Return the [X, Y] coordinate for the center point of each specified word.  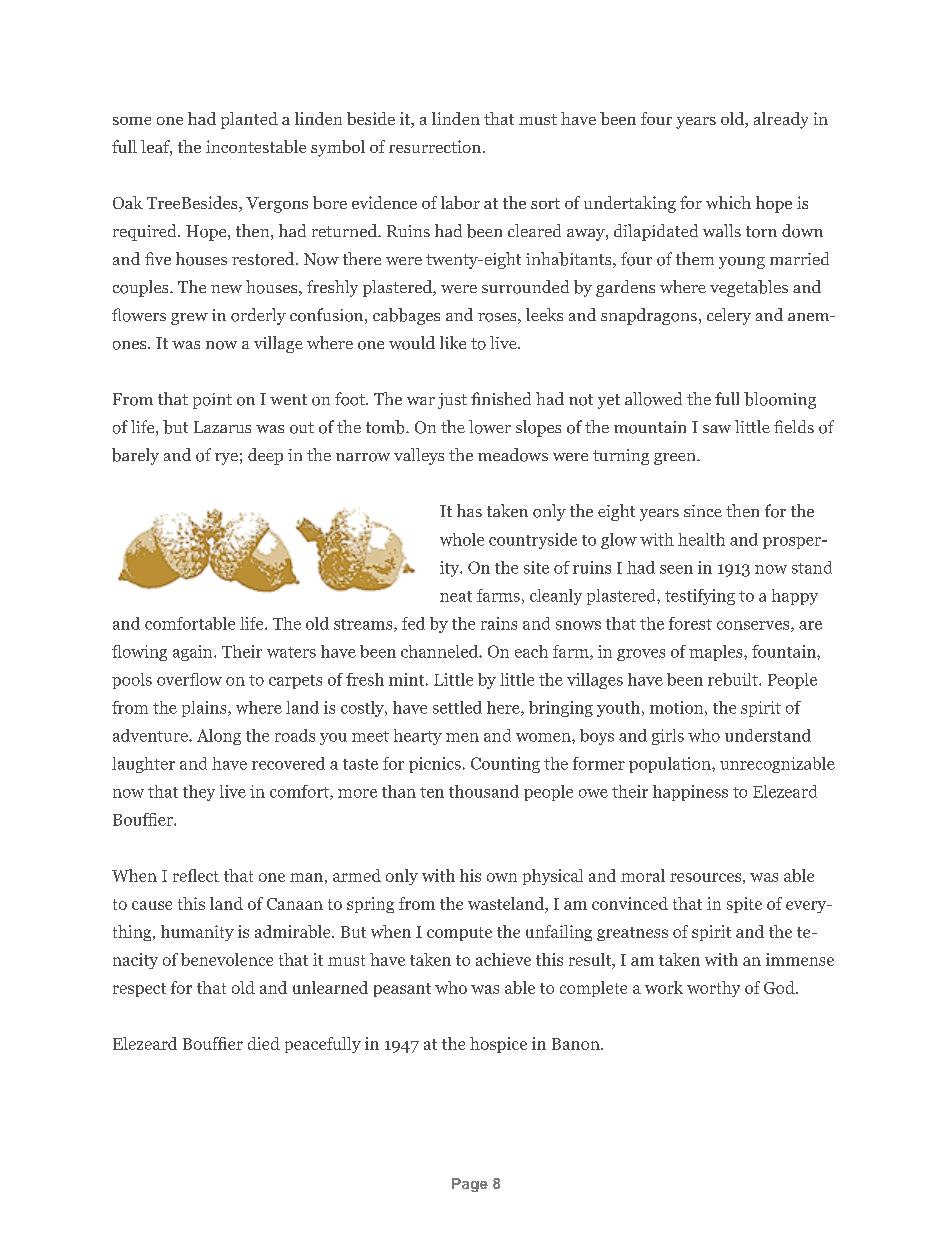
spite [744, 905]
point [212, 401]
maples [717, 653]
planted [249, 120]
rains [499, 623]
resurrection [435, 146]
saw [717, 429]
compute [459, 934]
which [728, 202]
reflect [196, 875]
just [452, 401]
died [264, 1043]
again [194, 653]
